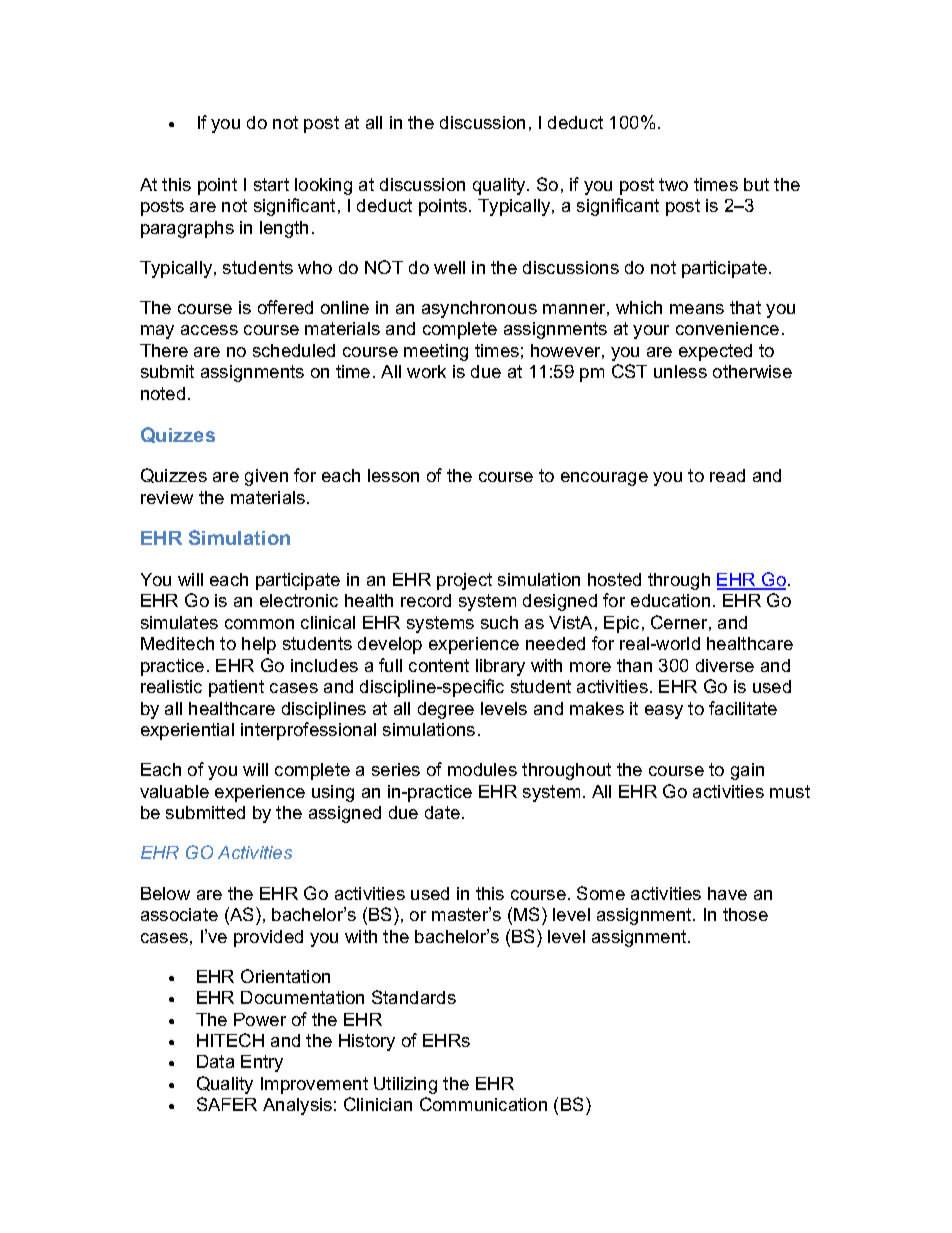  I want to click on paragraphs, so click(187, 229).
